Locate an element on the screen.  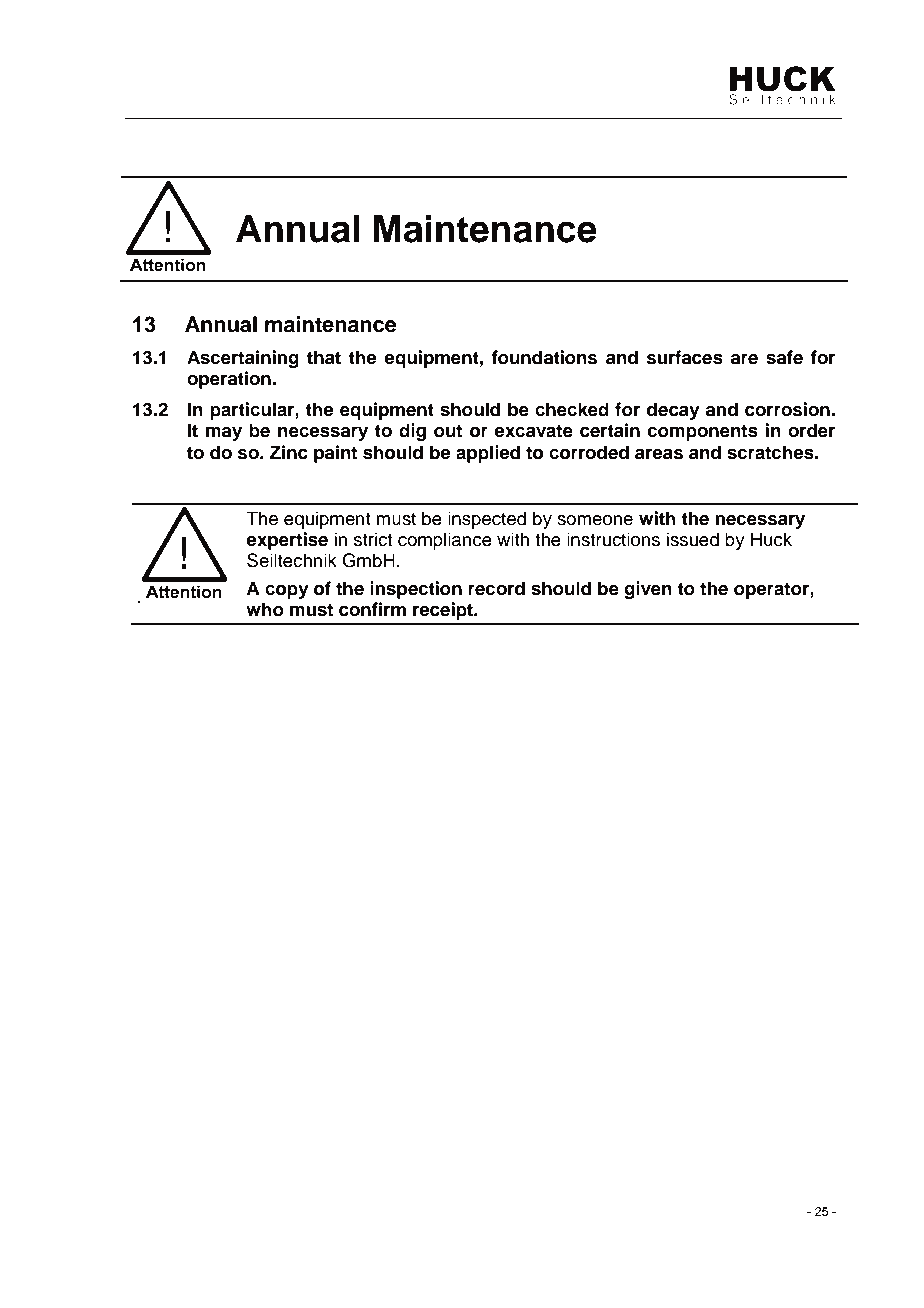
safe is located at coordinates (784, 357).
